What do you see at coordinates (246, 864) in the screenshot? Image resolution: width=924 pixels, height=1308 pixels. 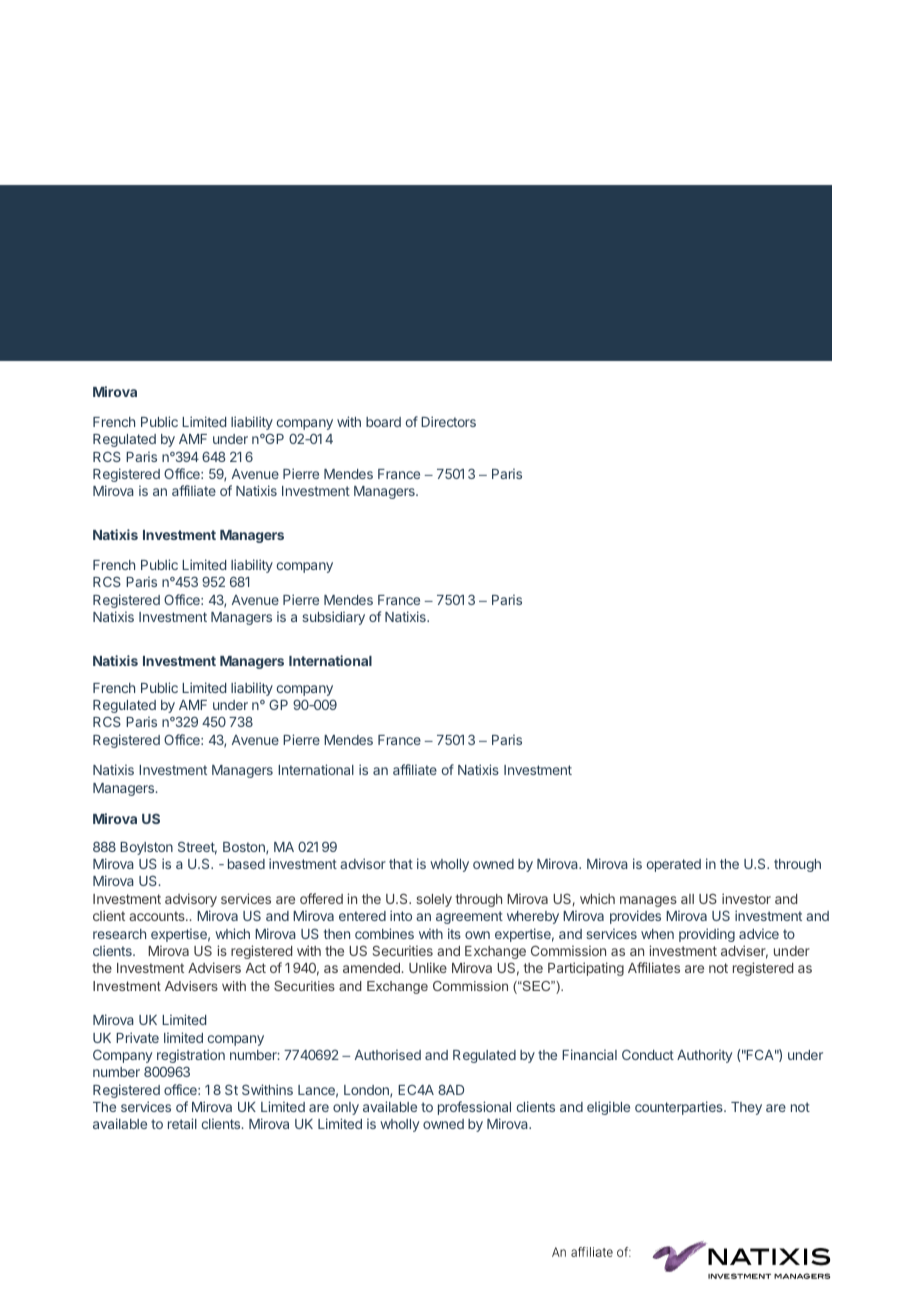 I see `based` at bounding box center [246, 864].
